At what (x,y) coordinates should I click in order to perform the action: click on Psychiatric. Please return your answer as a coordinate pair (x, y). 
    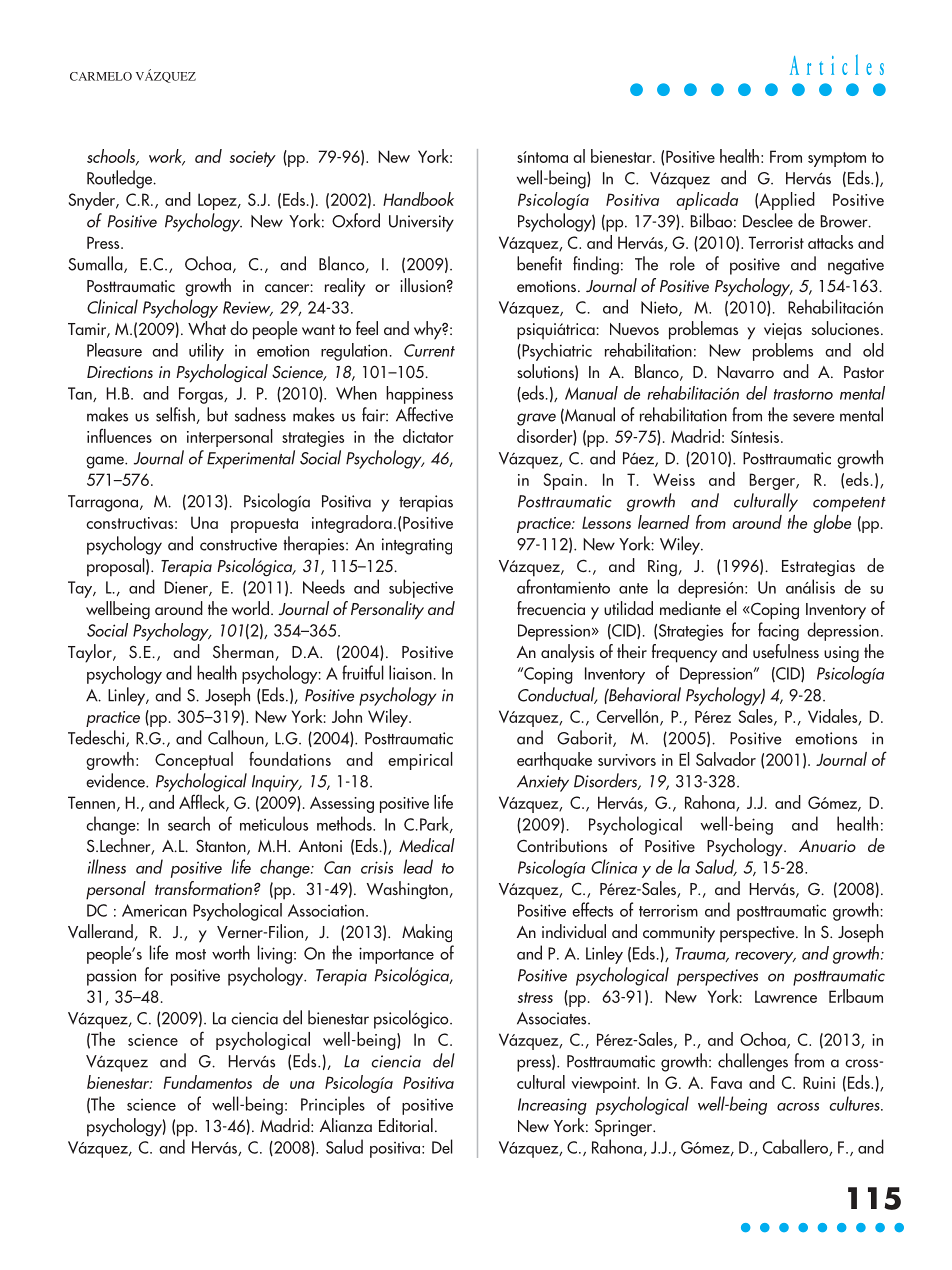
    Looking at the image, I should click on (556, 352).
